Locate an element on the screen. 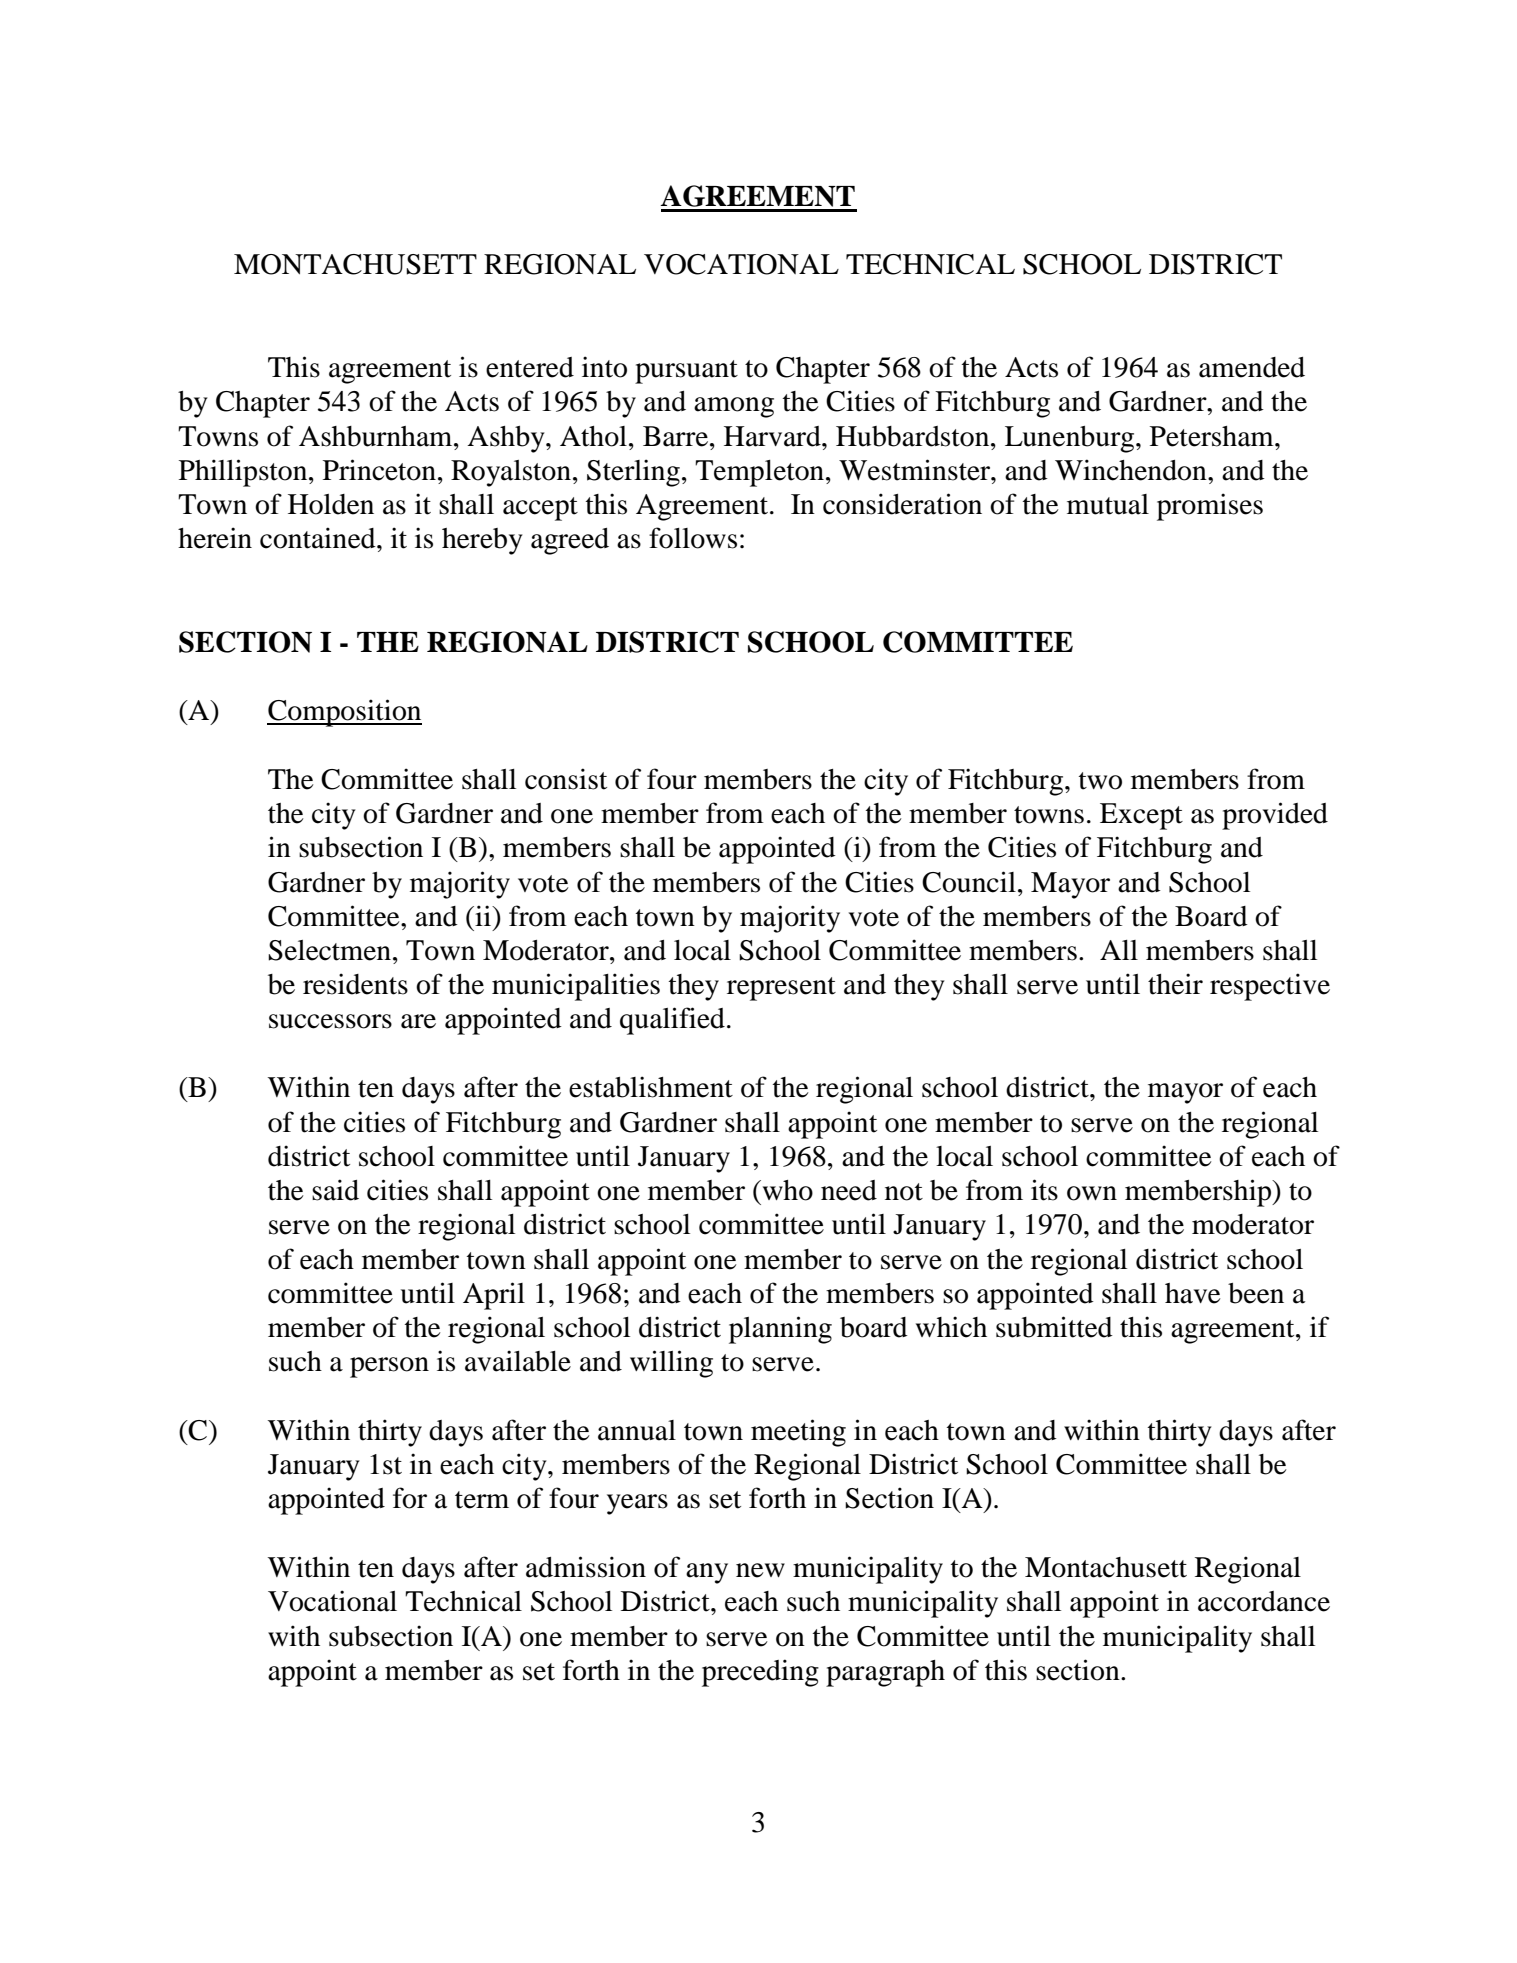  represent is located at coordinates (781, 989).
